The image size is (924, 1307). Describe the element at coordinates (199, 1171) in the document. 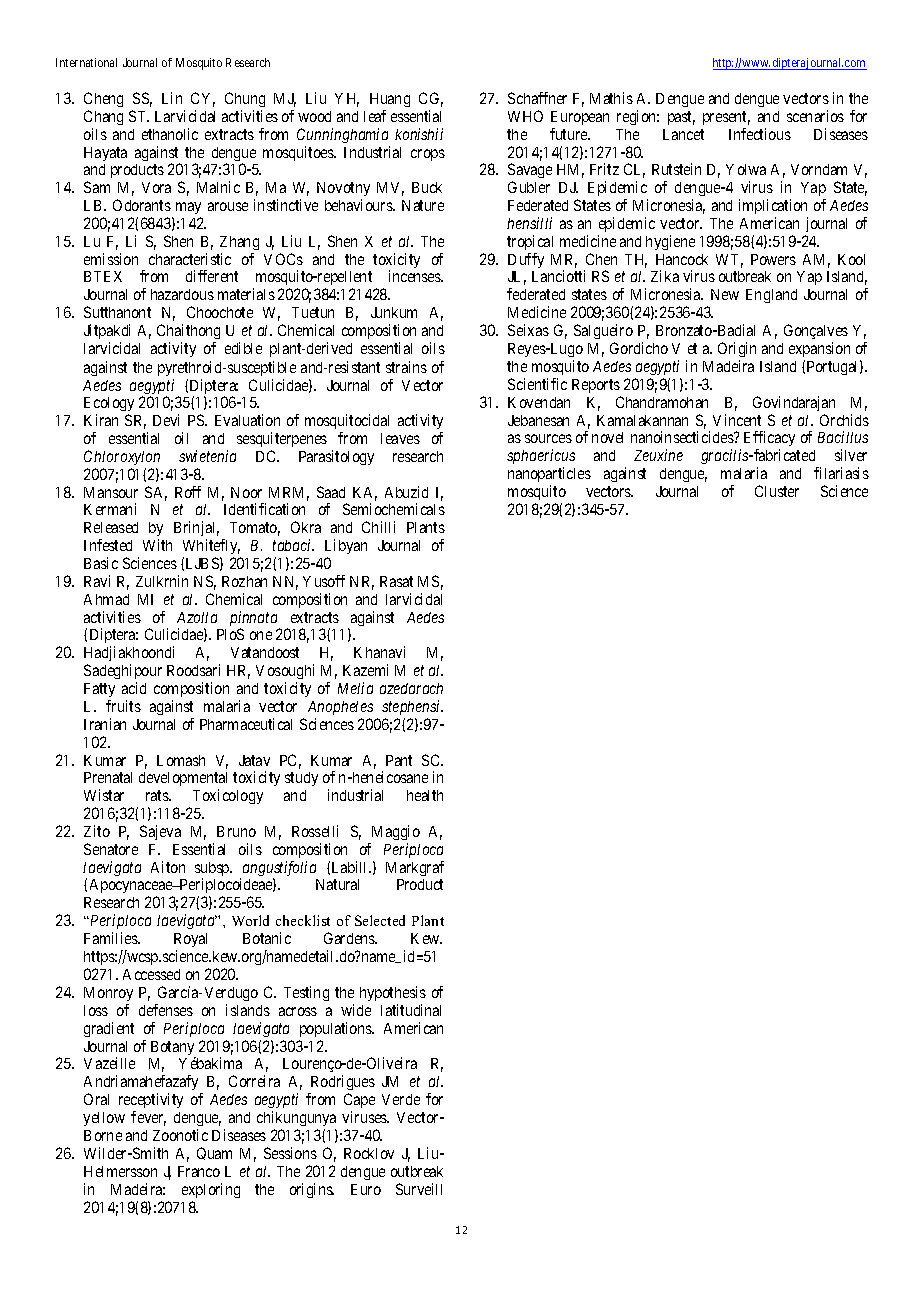

I see `Franco` at that location.
